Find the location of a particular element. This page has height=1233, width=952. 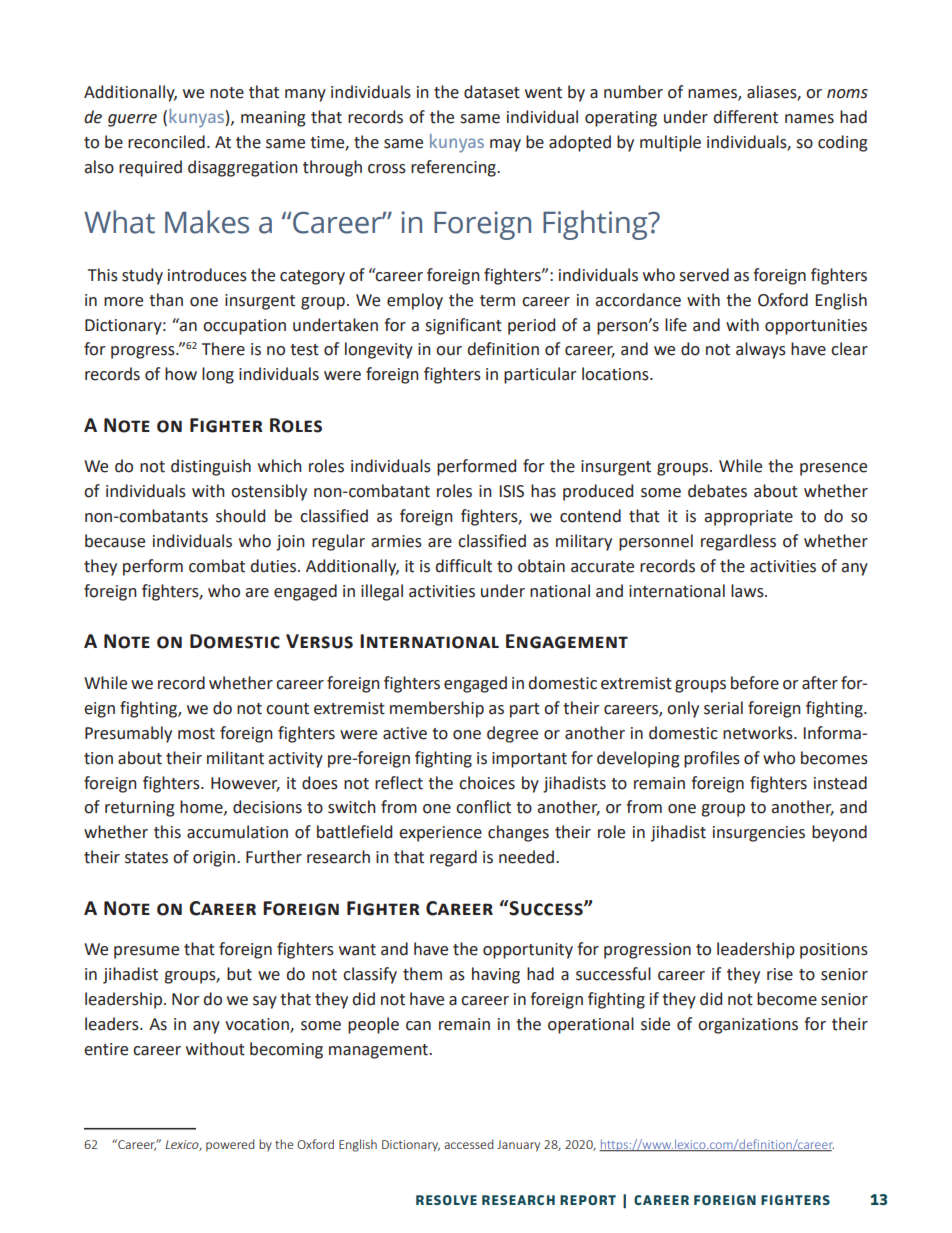

most is located at coordinates (196, 734).
